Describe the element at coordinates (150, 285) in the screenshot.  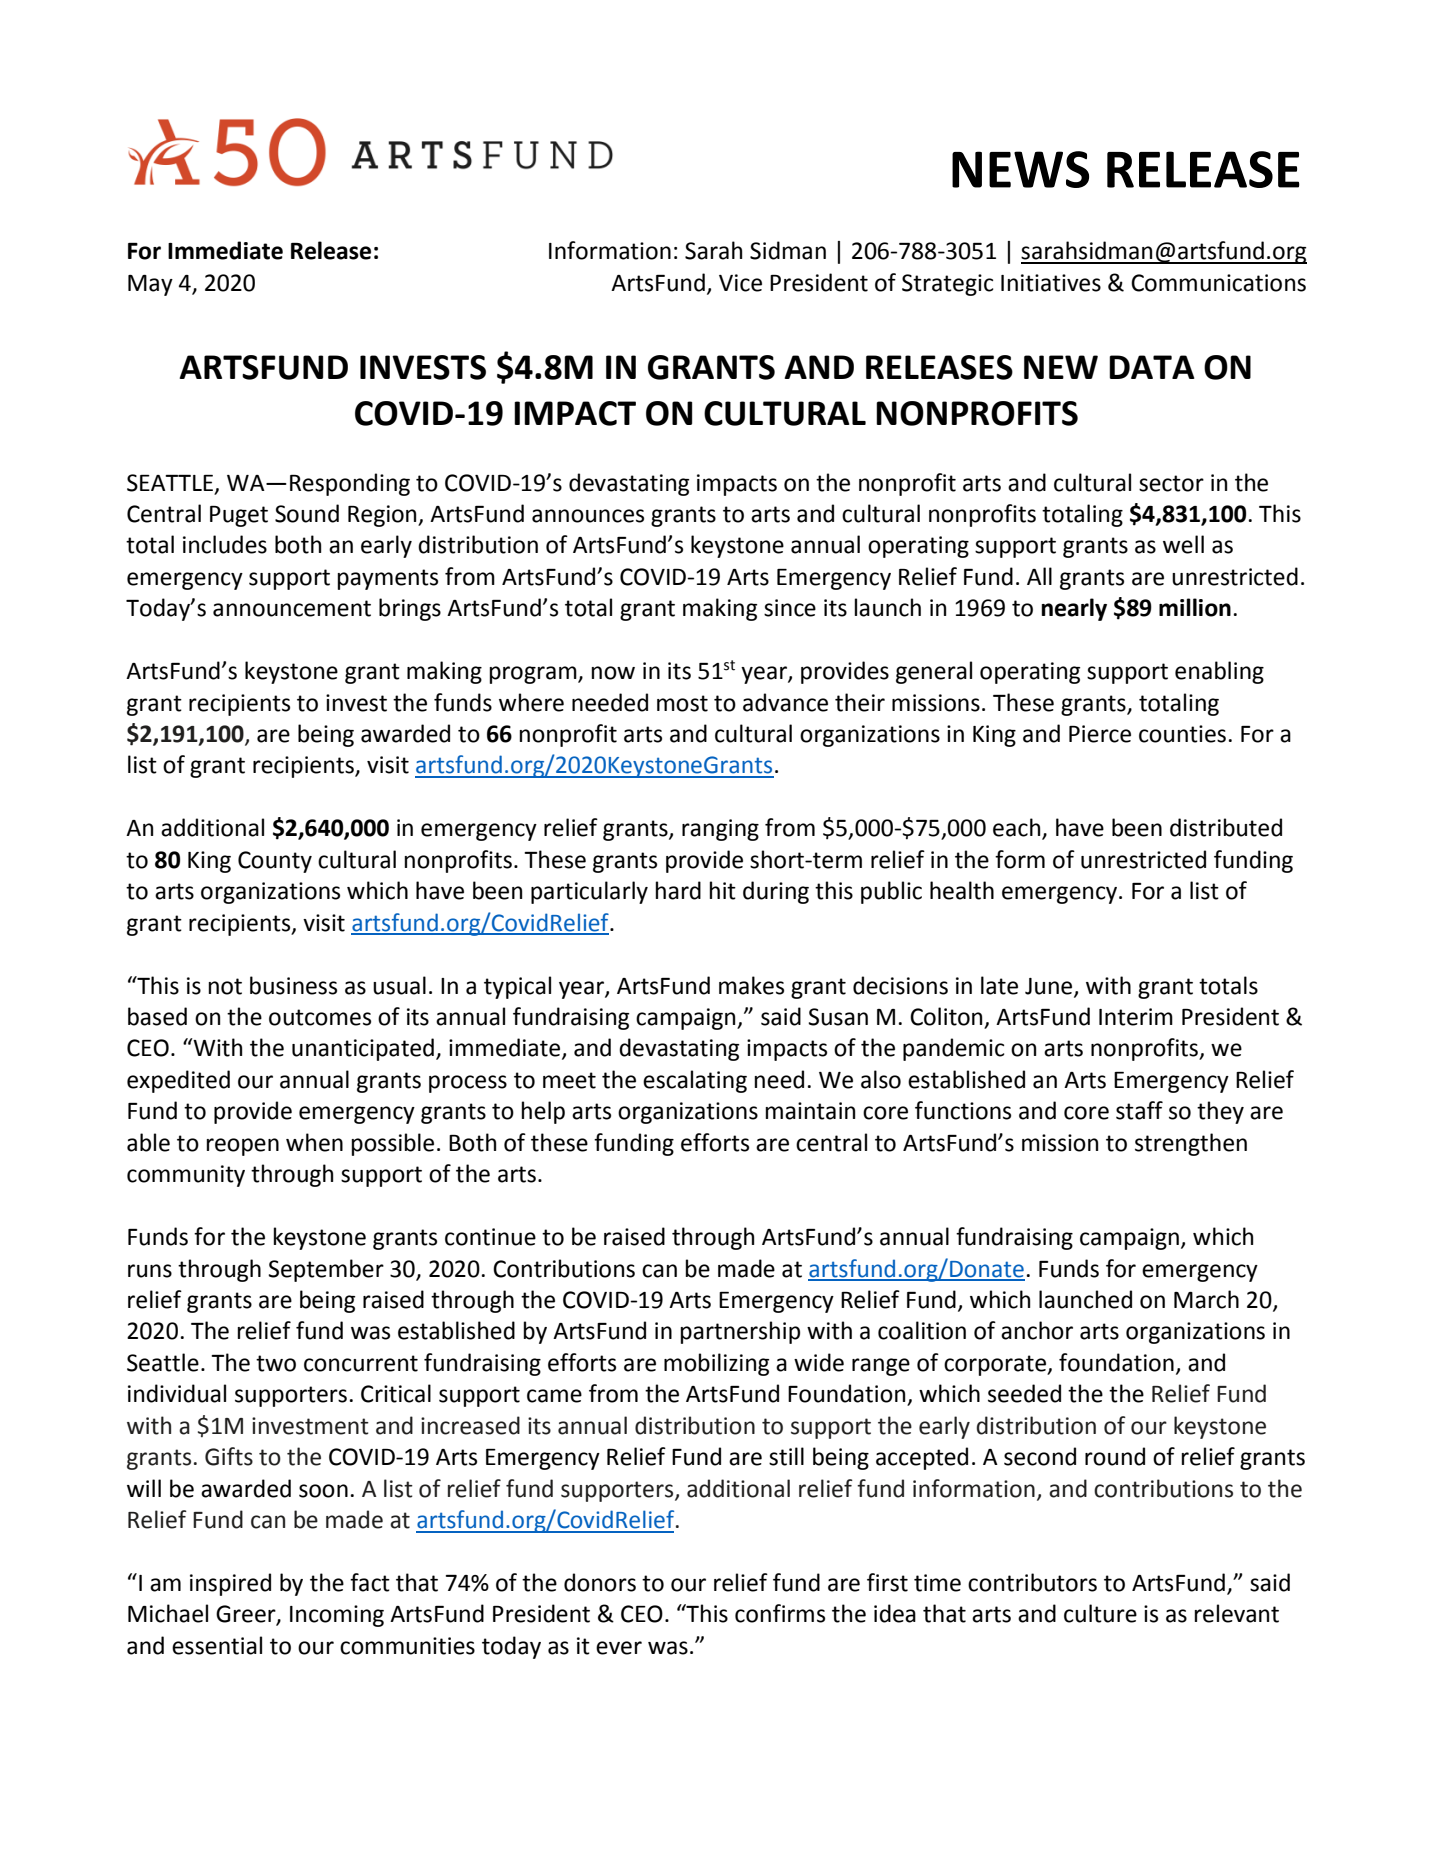
I see `May` at that location.
